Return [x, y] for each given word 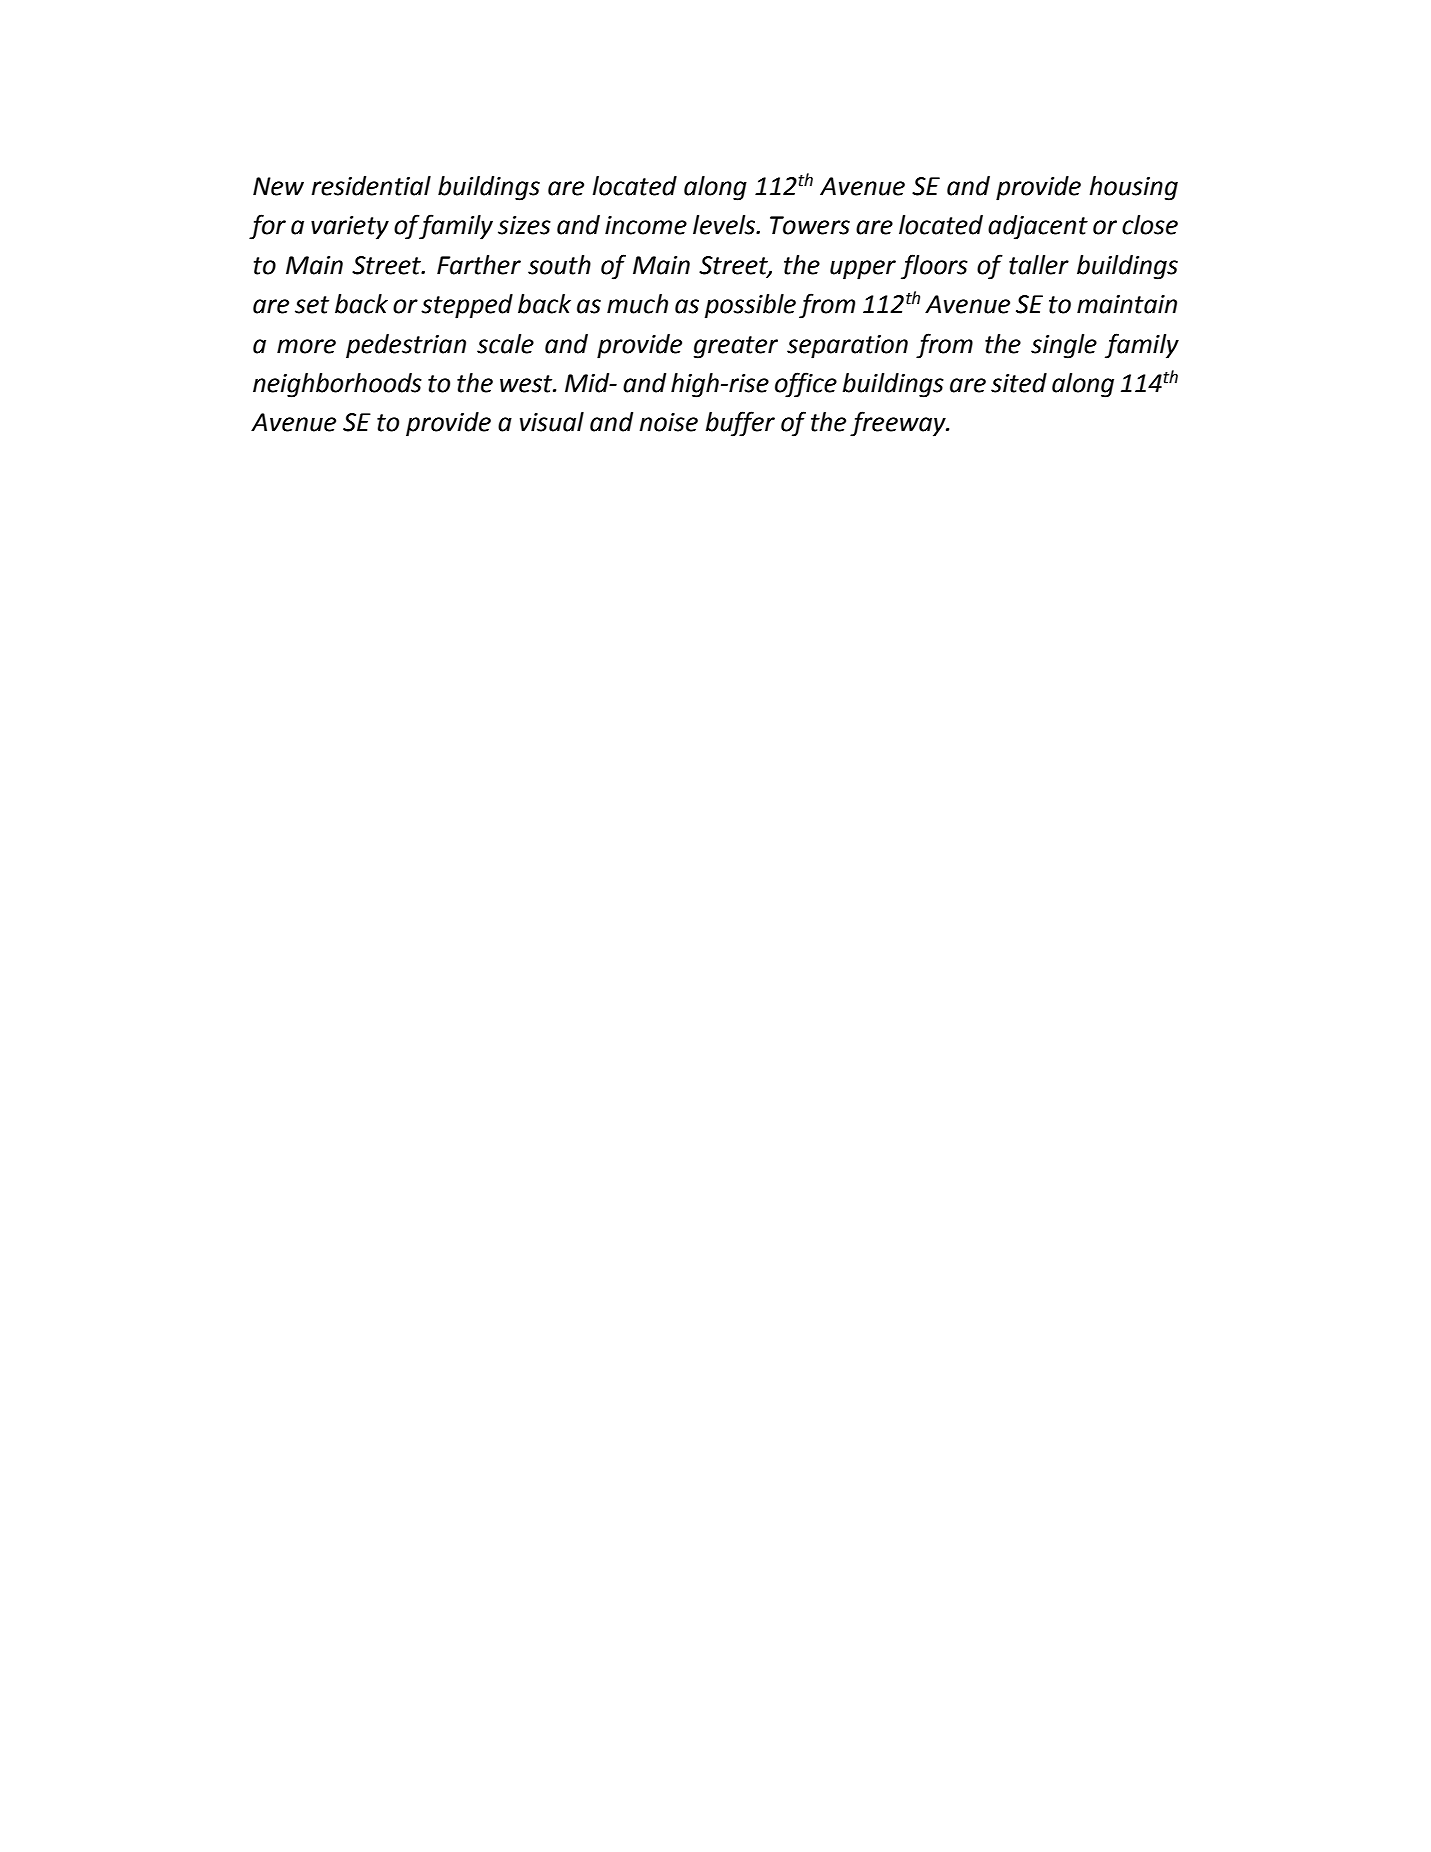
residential [371, 186]
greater [736, 347]
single [1064, 346]
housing [1134, 188]
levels [725, 225]
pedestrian [406, 346]
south [559, 265]
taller [1039, 265]
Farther [479, 265]
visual [552, 422]
